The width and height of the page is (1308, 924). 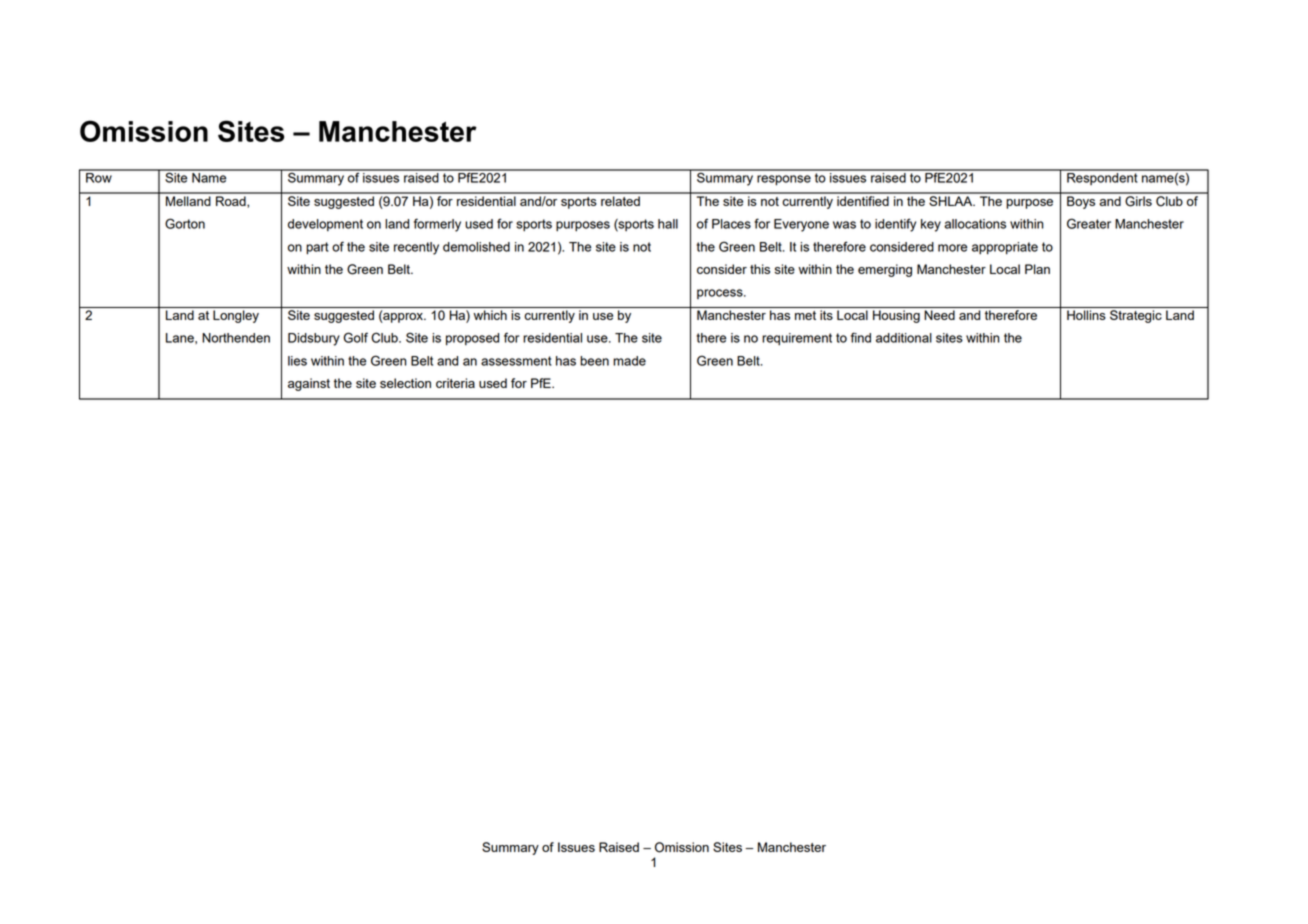 What do you see at coordinates (317, 248) in the page?
I see `part` at bounding box center [317, 248].
